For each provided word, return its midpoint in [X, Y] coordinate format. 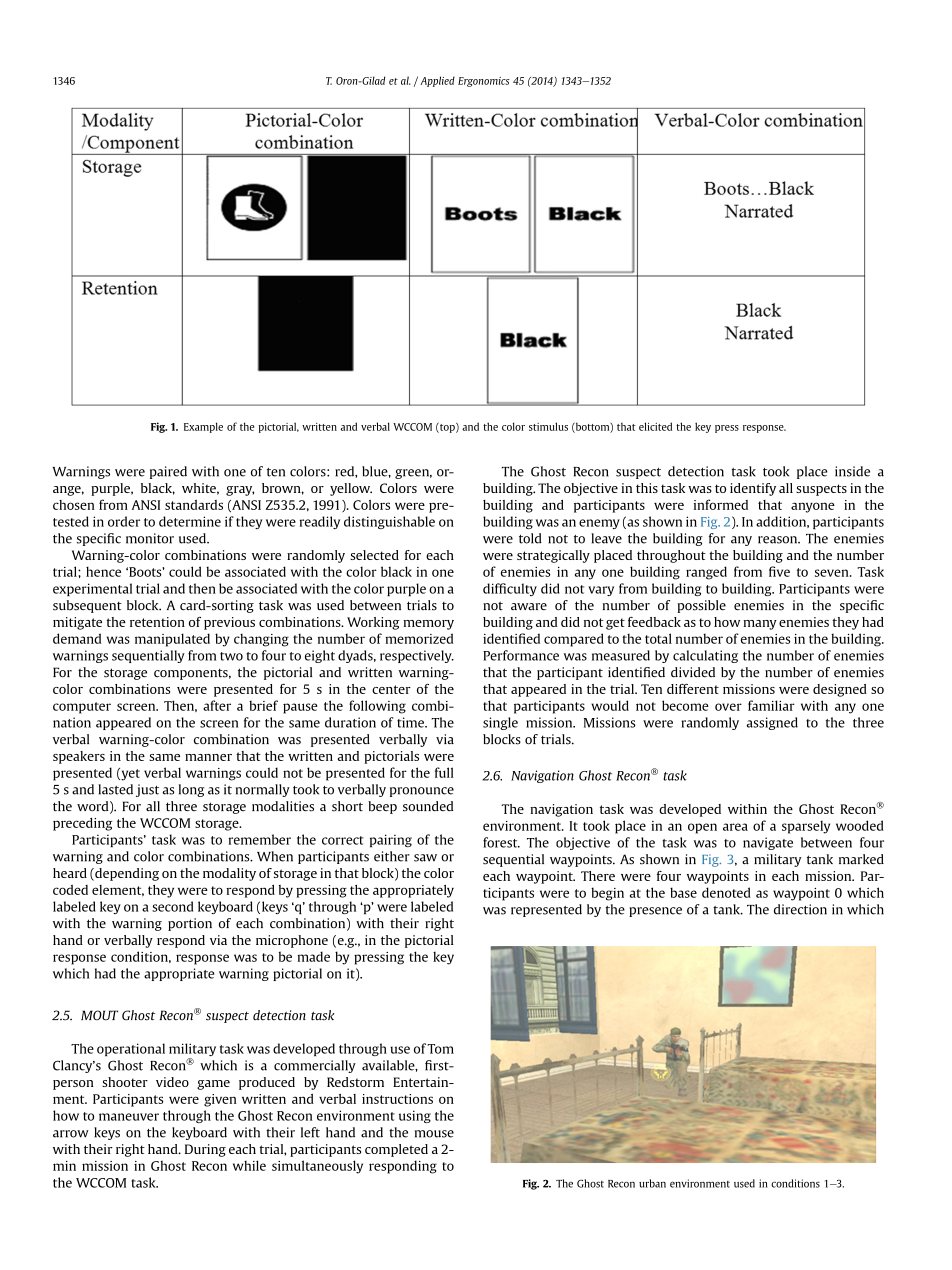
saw [425, 858]
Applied [437, 81]
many [760, 625]
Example [203, 427]
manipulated [172, 640]
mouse [434, 1134]
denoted [726, 892]
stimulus [548, 426]
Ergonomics [484, 82]
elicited [655, 426]
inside [852, 471]
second [172, 906]
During [205, 1150]
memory [428, 625]
